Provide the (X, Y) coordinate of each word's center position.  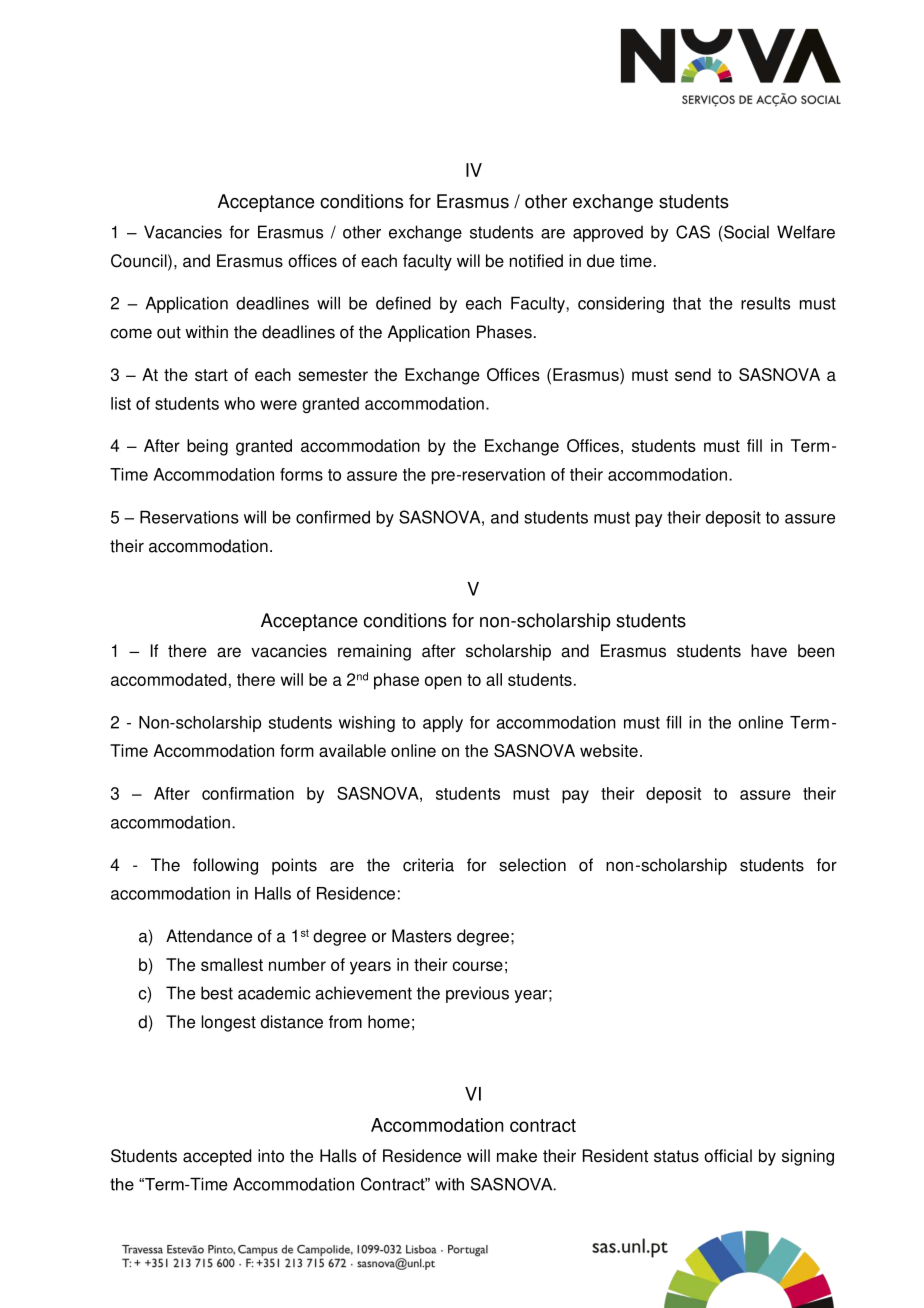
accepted (217, 1157)
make (517, 1156)
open (443, 683)
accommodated (169, 679)
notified (536, 261)
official (728, 1156)
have (769, 651)
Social (746, 232)
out (169, 332)
